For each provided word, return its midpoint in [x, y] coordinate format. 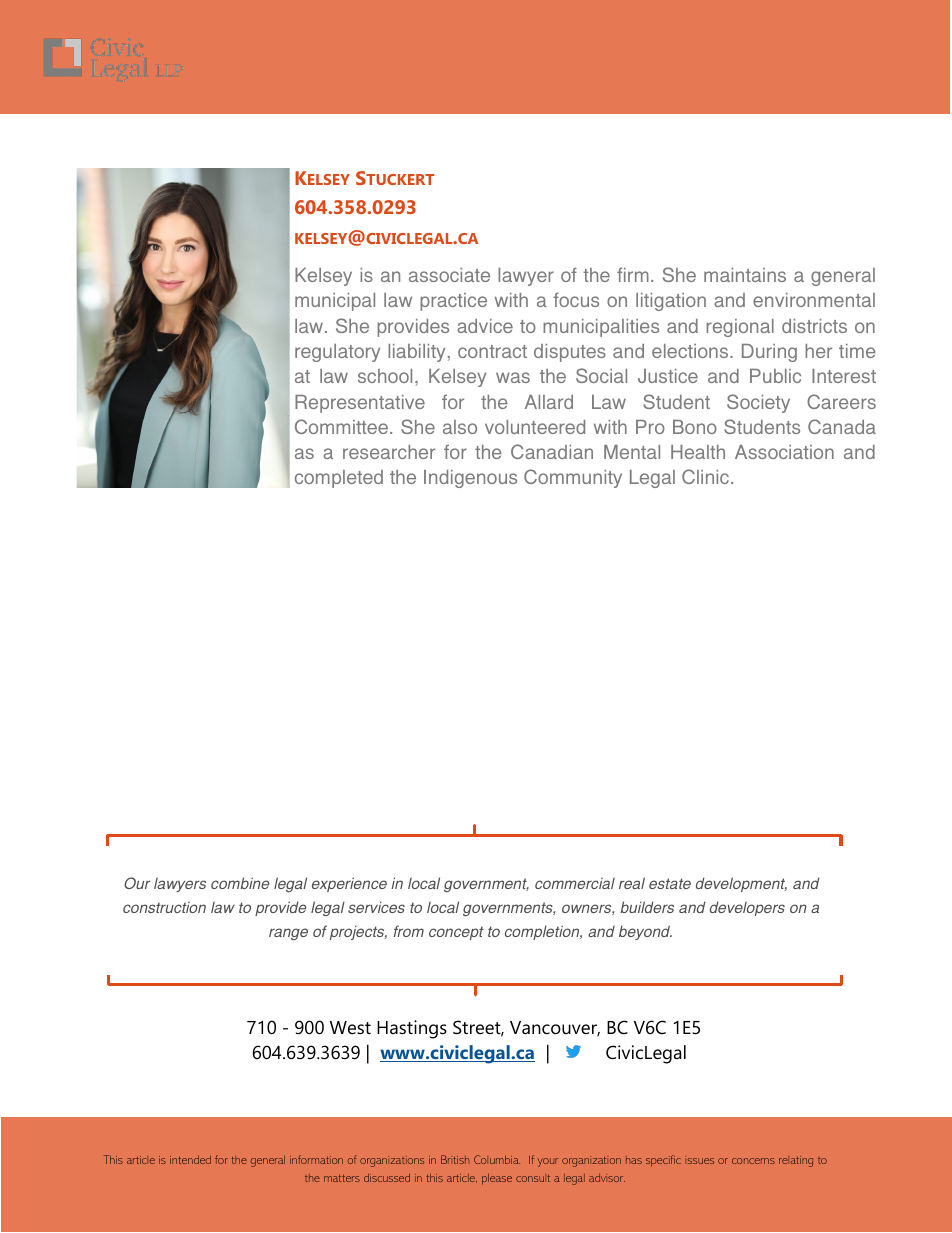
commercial [575, 883]
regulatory [337, 353]
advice [485, 326]
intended [190, 1160]
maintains [745, 275]
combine [240, 883]
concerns [753, 1161]
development [741, 884]
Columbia [497, 1159]
